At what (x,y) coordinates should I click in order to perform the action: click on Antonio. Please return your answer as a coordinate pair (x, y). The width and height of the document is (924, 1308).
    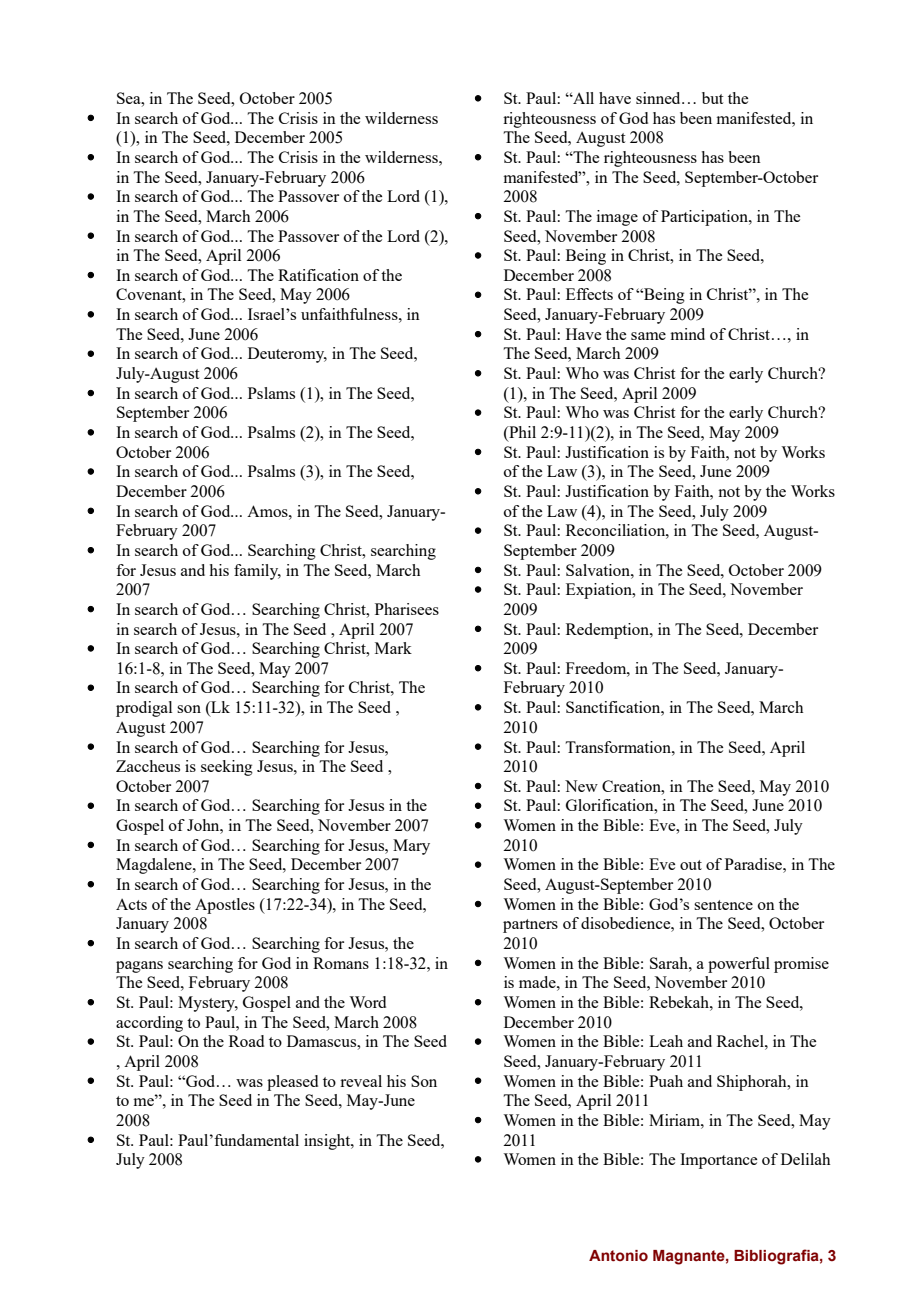
    Looking at the image, I should click on (618, 1256).
